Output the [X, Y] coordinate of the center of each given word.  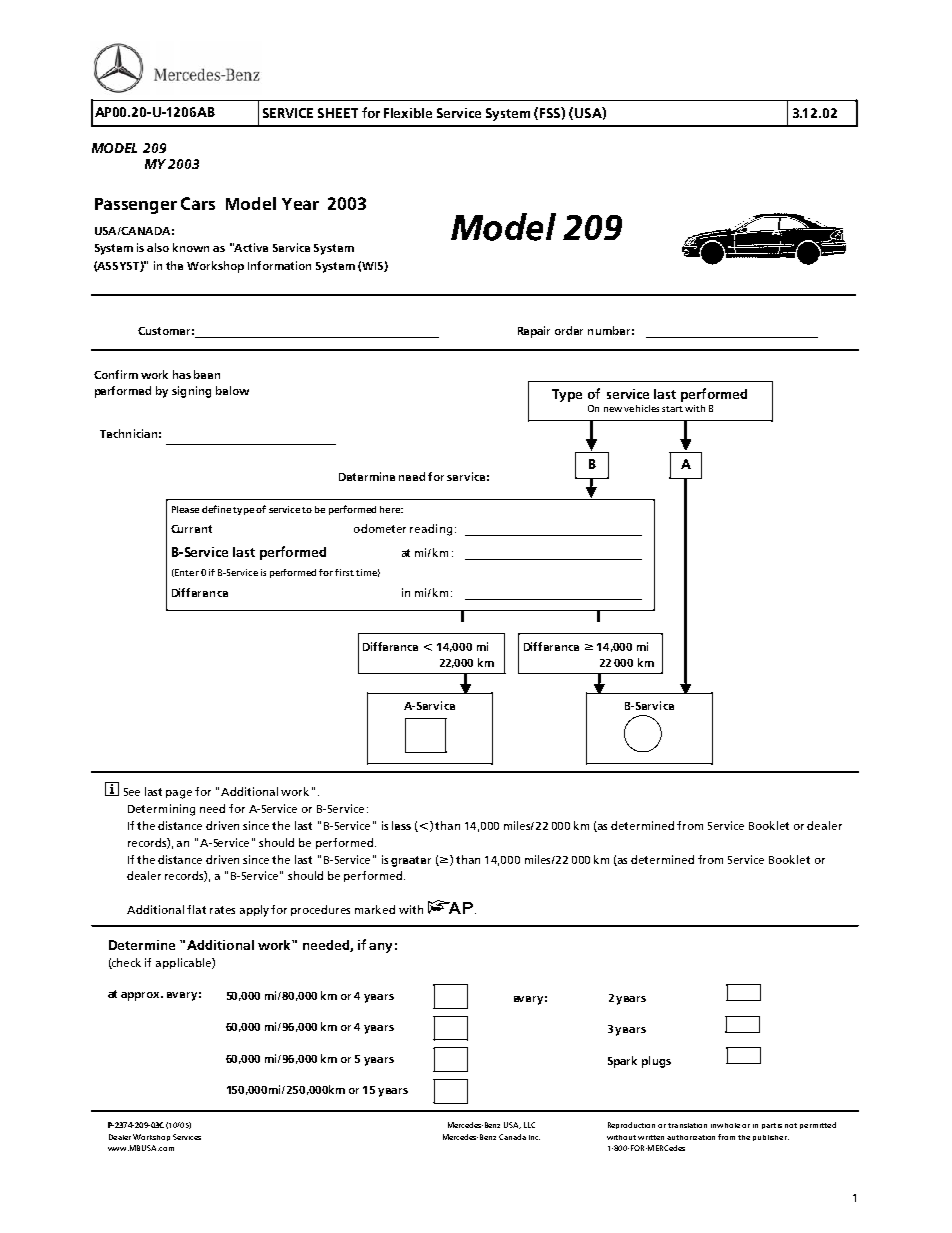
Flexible [408, 113]
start [672, 409]
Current [191, 529]
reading [431, 530]
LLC [529, 1125]
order [569, 330]
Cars [198, 203]
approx [142, 996]
